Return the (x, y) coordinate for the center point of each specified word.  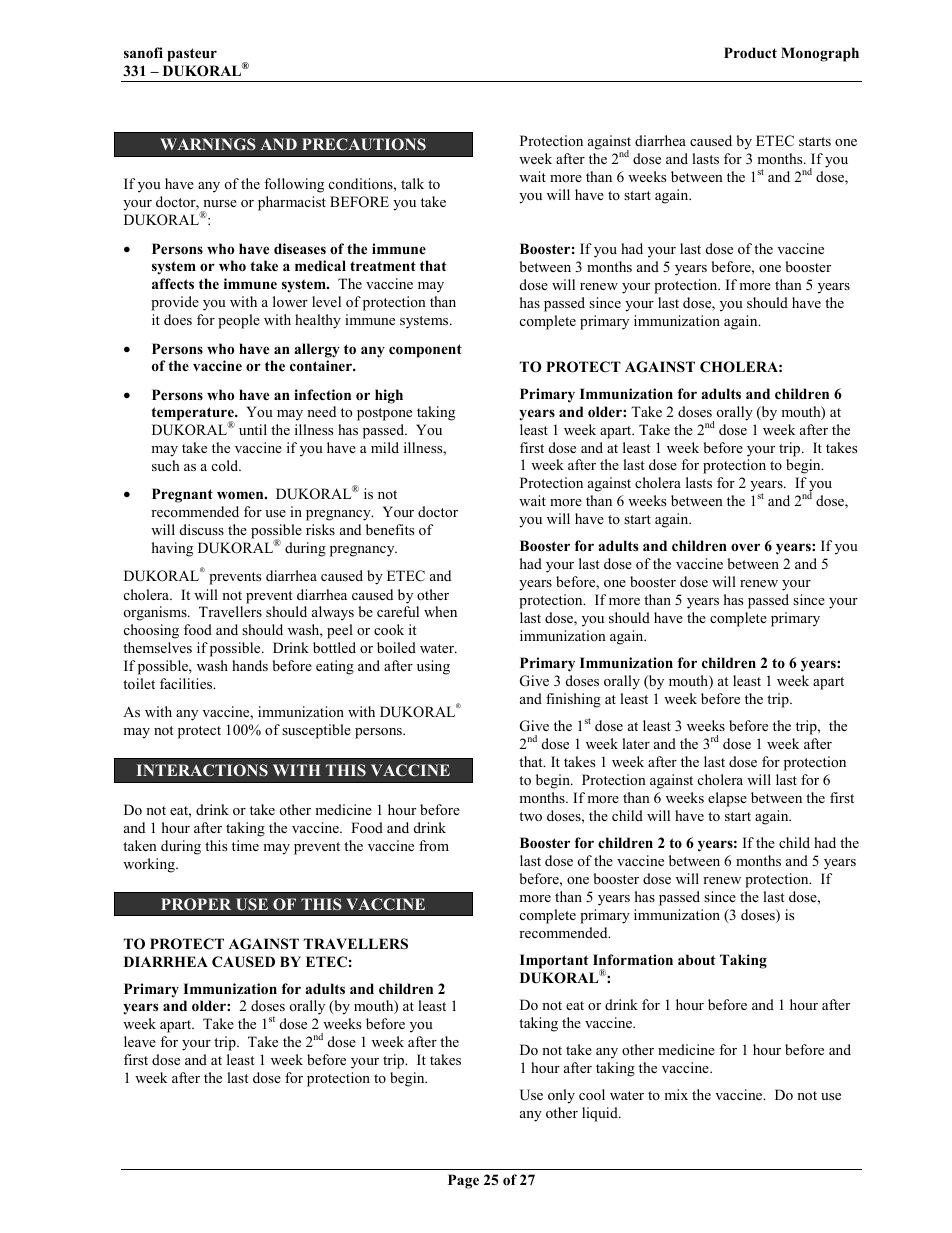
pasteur (192, 55)
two (530, 816)
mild (385, 447)
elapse (727, 799)
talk (412, 183)
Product (750, 53)
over (745, 547)
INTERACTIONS (202, 770)
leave (140, 1041)
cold (226, 465)
